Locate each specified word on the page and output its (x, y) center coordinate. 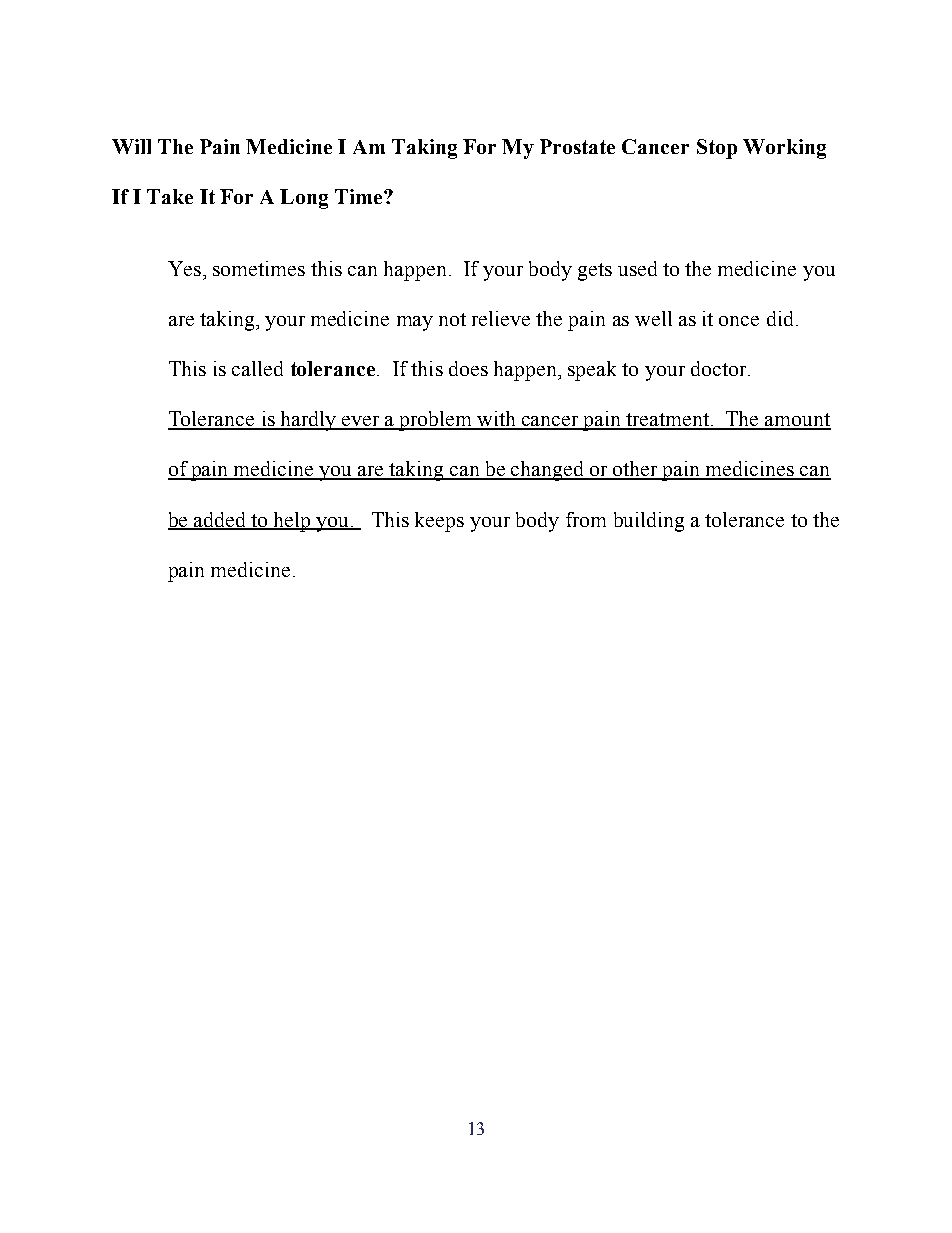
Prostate (577, 146)
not (452, 319)
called (257, 368)
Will (131, 146)
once (739, 321)
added (220, 520)
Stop (717, 149)
